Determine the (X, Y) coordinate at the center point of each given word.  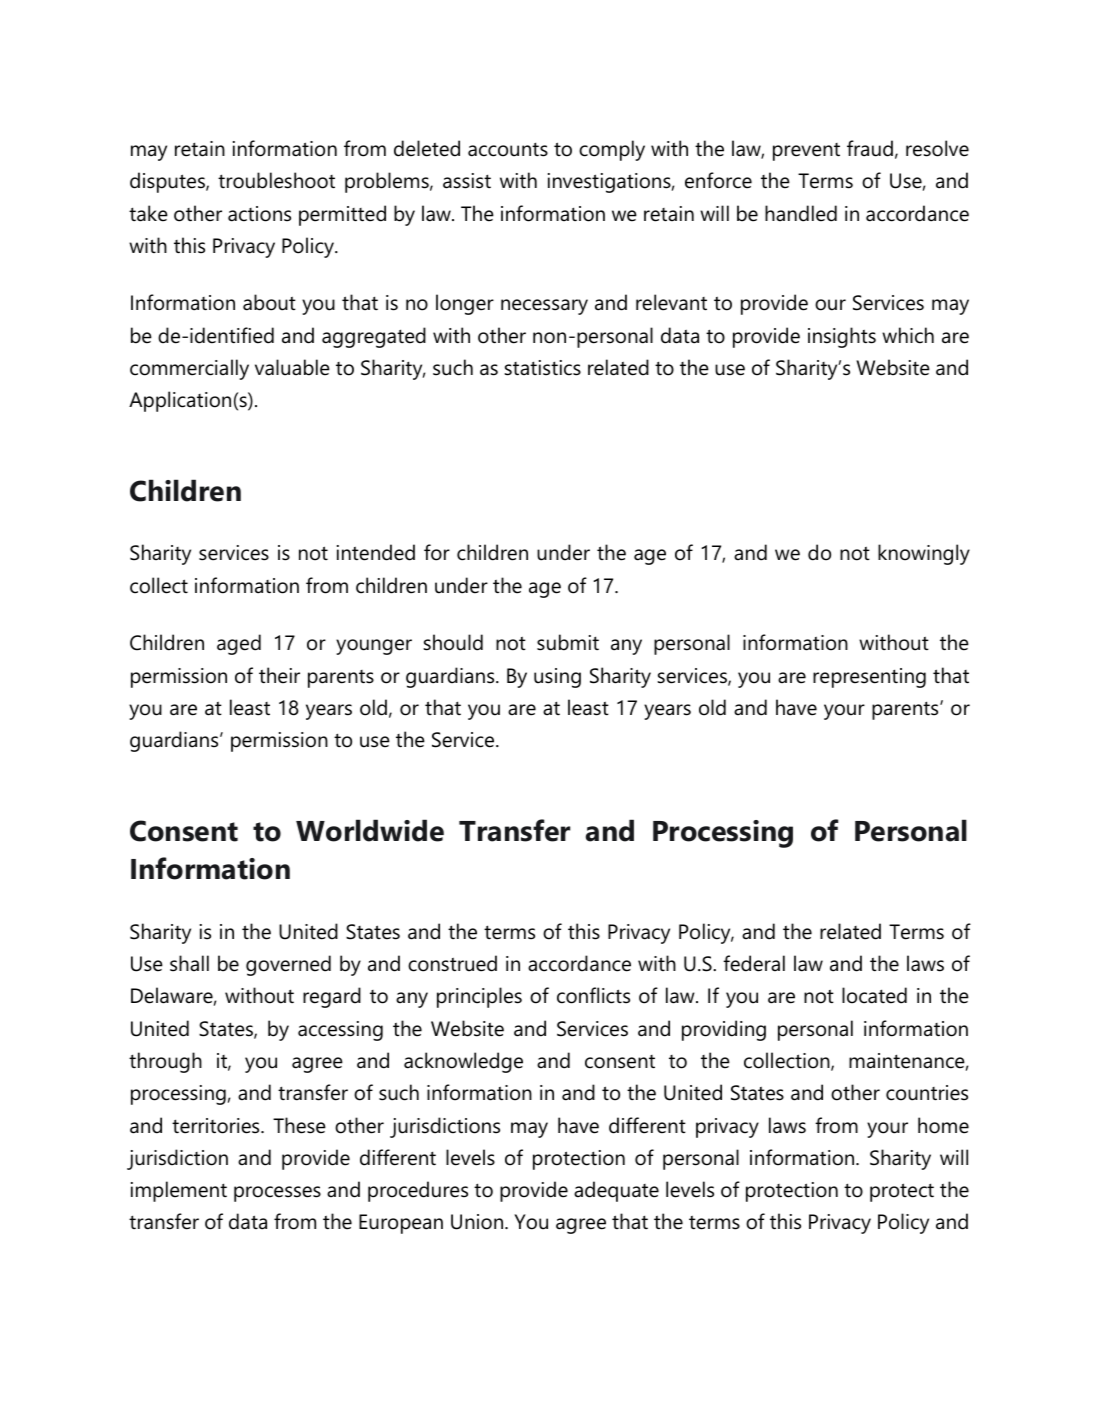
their (279, 675)
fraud (870, 148)
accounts (508, 149)
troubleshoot (276, 180)
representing (869, 678)
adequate (616, 1191)
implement (179, 1191)
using (557, 678)
